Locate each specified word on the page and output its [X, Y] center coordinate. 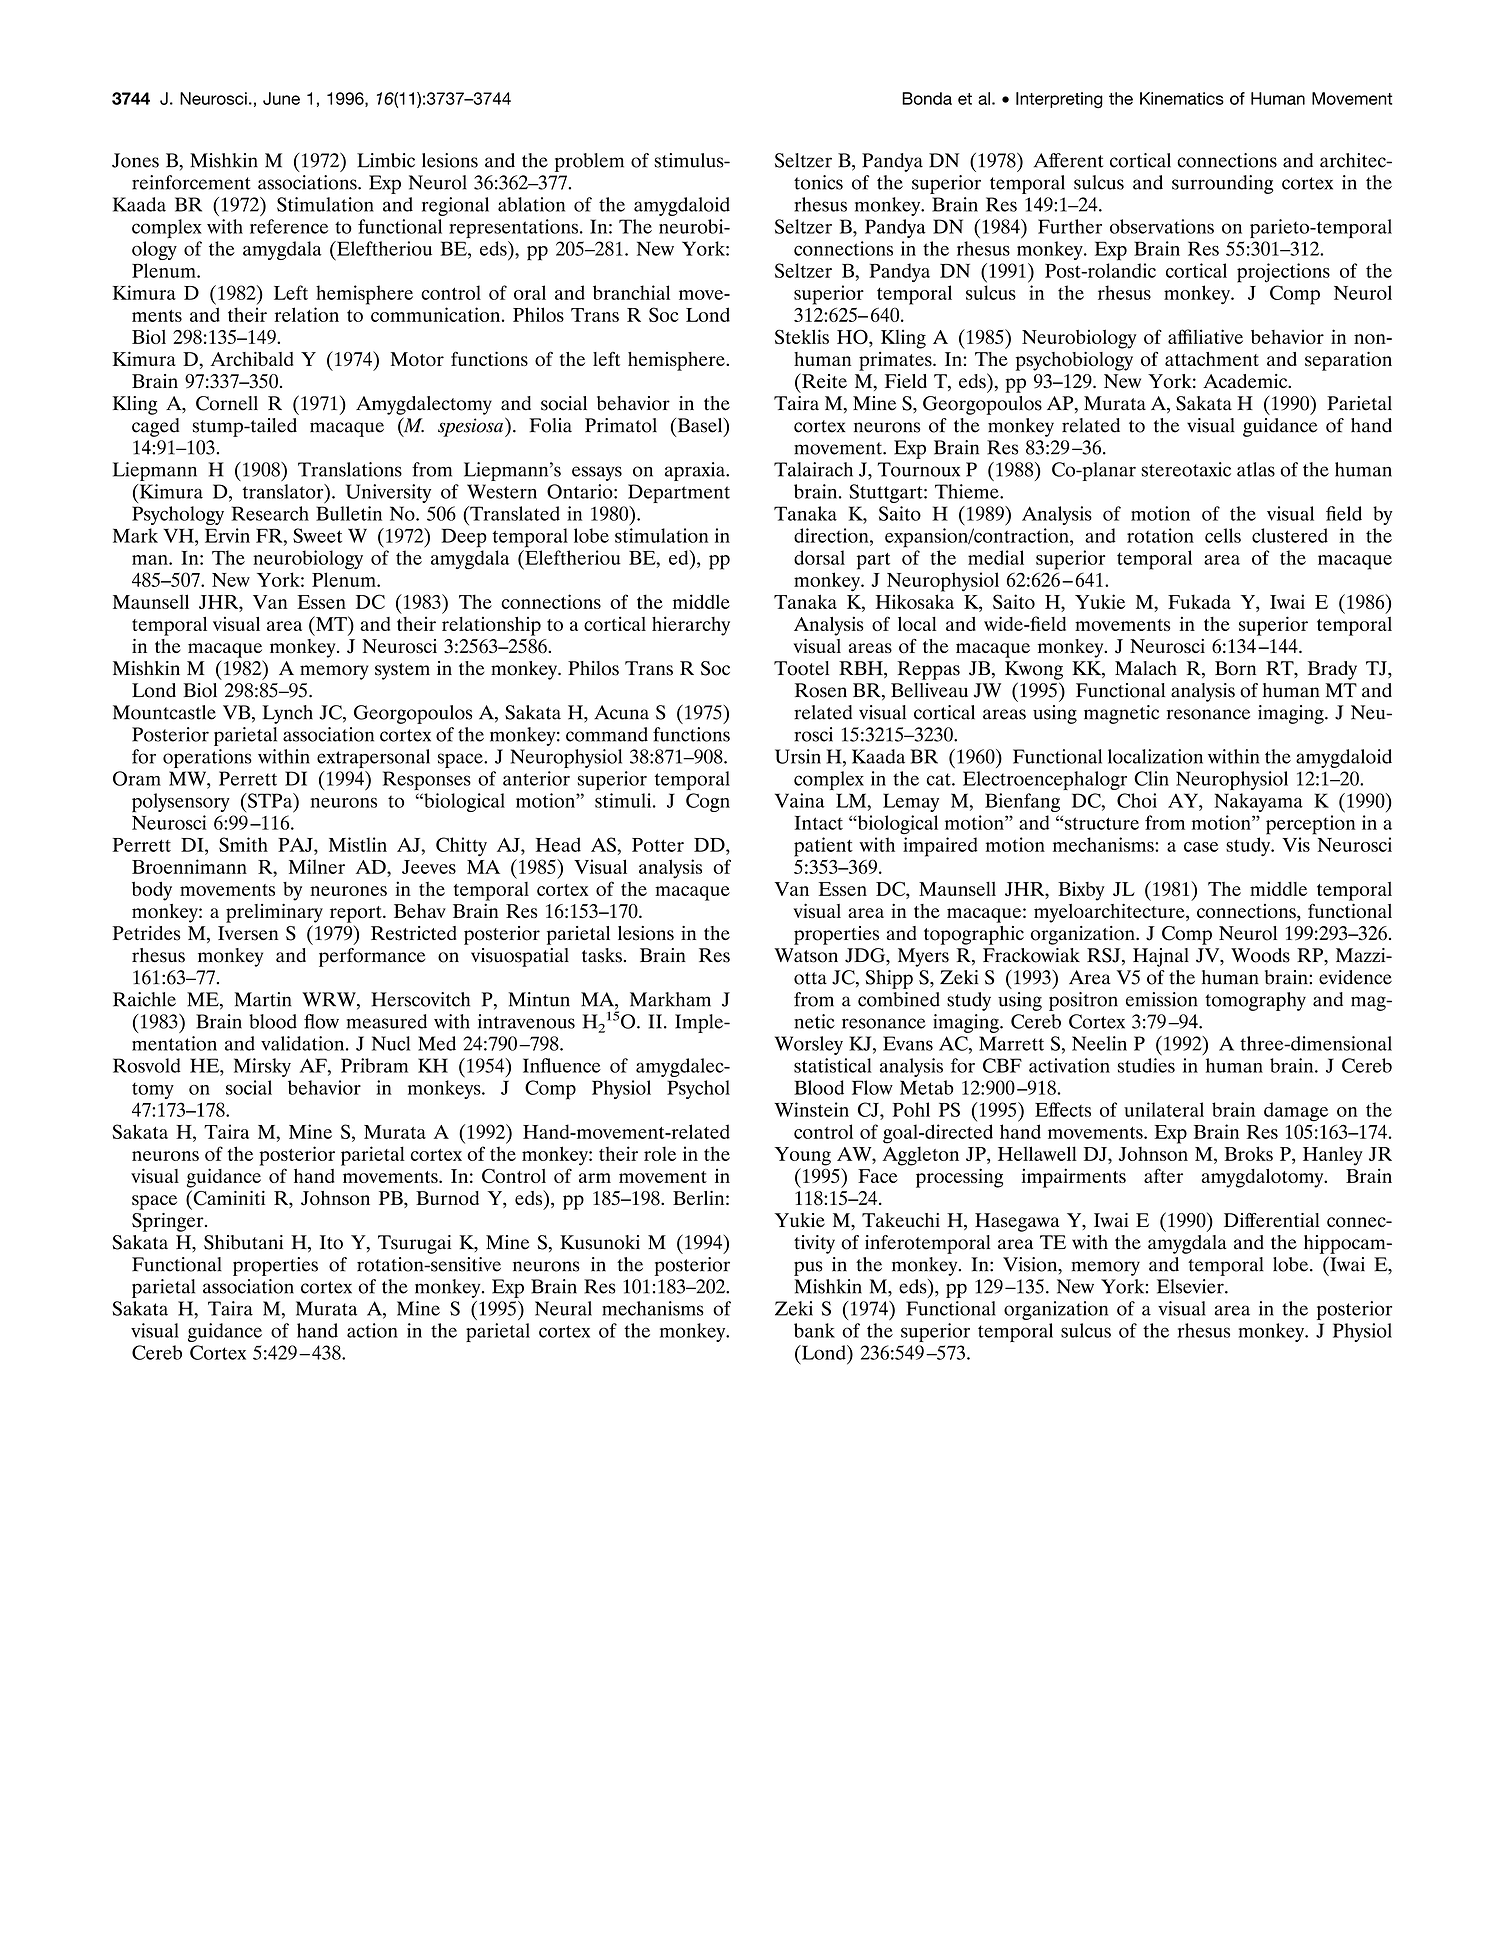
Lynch [287, 714]
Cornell [227, 403]
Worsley [809, 1045]
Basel [700, 425]
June [281, 98]
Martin [263, 999]
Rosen [821, 690]
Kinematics [1182, 98]
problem [589, 162]
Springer [169, 1222]
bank [814, 1330]
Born [1235, 668]
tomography [1255, 1001]
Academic [1246, 381]
